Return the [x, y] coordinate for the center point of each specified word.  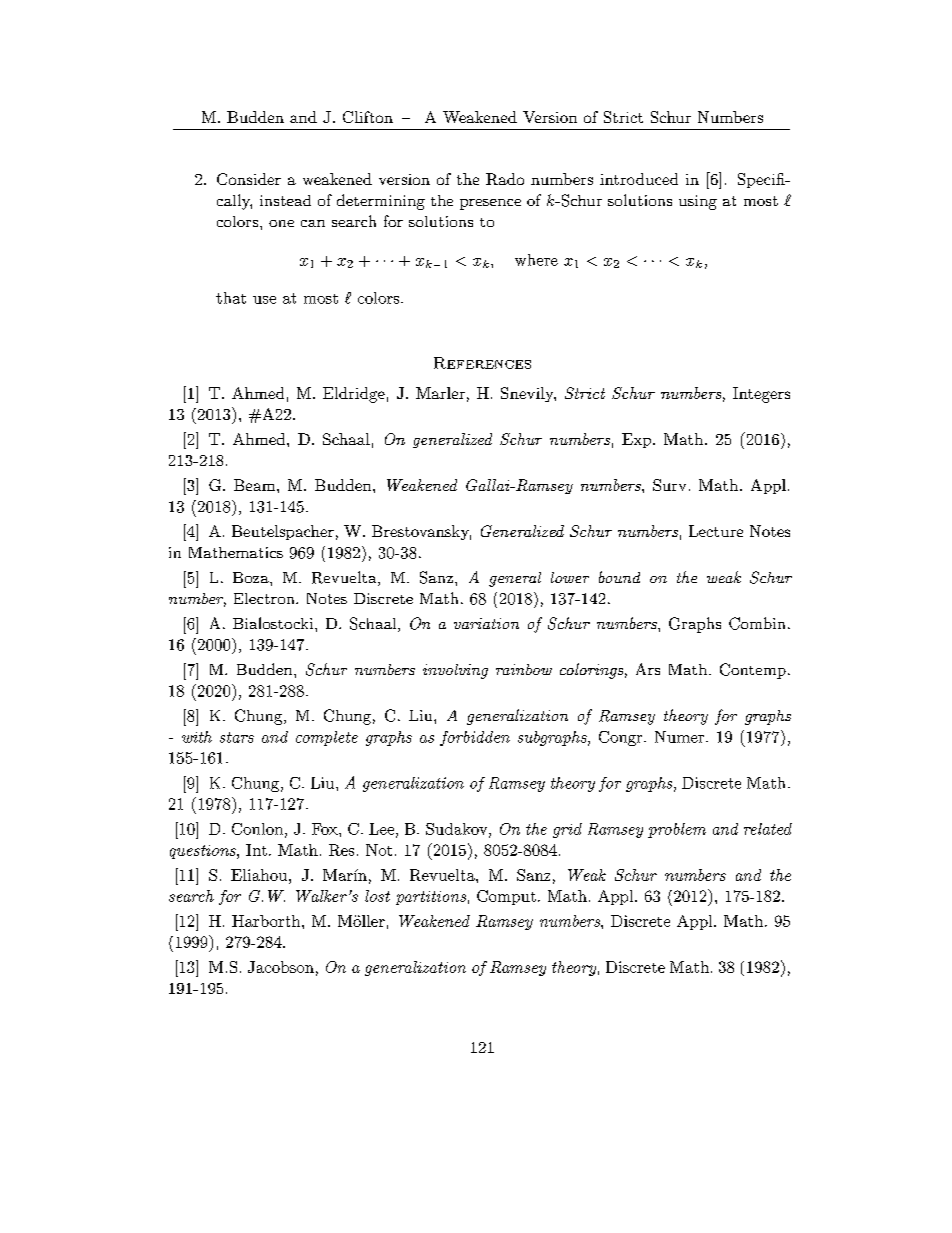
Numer [681, 737]
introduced [639, 179]
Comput [506, 897]
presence [490, 204]
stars [237, 737]
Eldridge [354, 395]
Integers [761, 395]
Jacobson [281, 967]
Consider [249, 179]
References [482, 363]
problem [677, 830]
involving [455, 671]
